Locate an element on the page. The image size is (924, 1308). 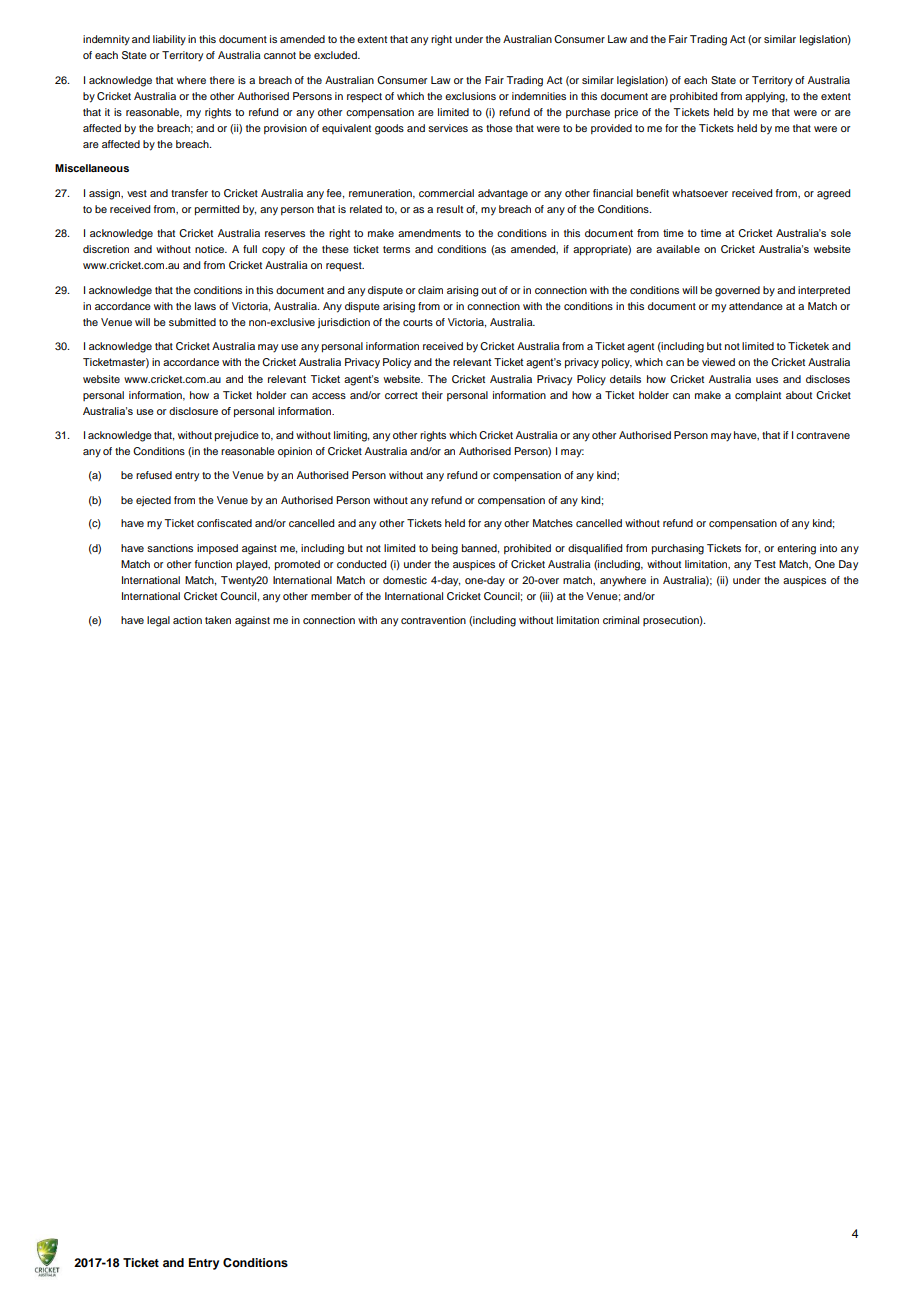
action is located at coordinates (187, 620).
